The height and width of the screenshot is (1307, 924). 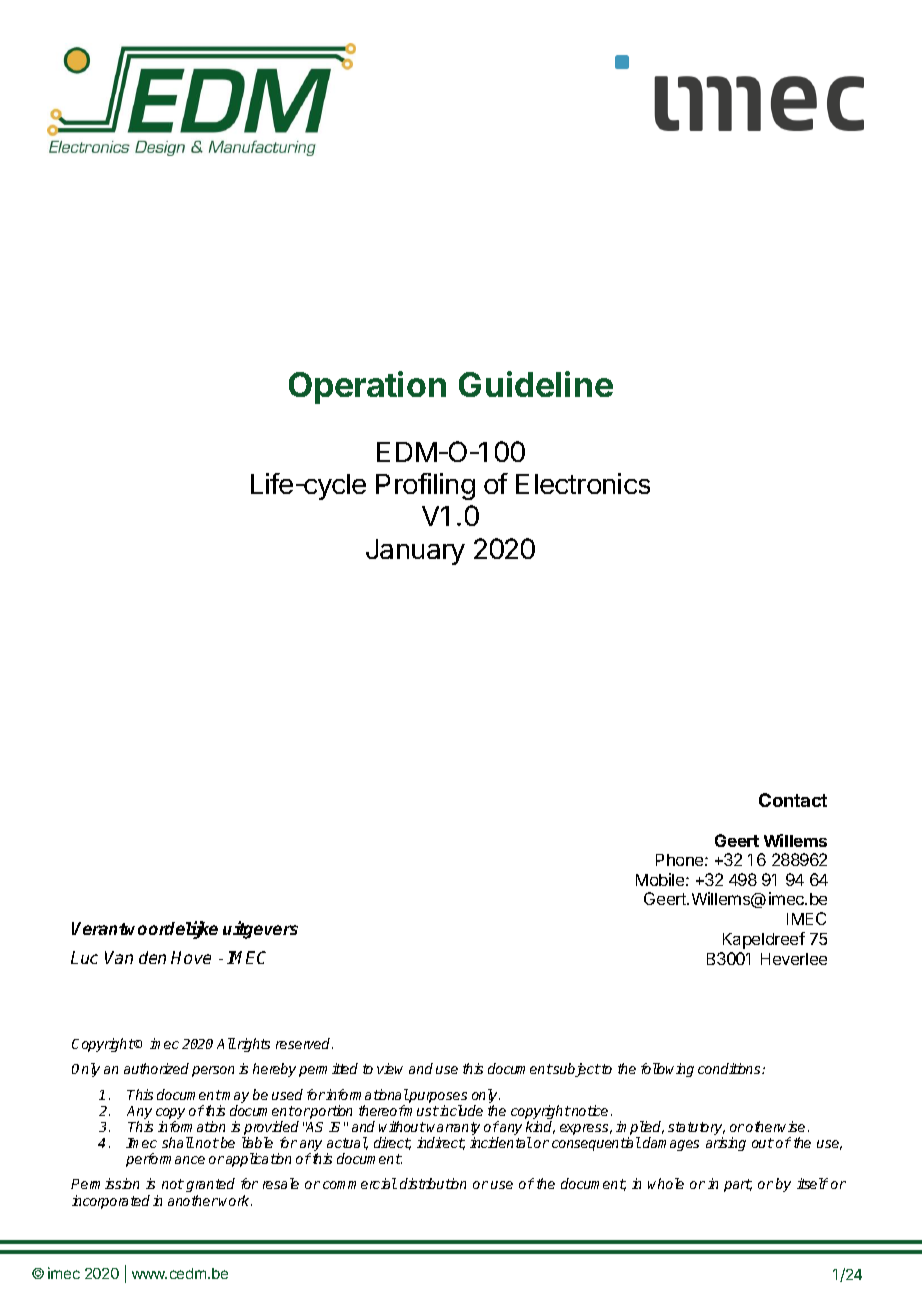 What do you see at coordinates (119, 957) in the screenshot?
I see `Van` at bounding box center [119, 957].
